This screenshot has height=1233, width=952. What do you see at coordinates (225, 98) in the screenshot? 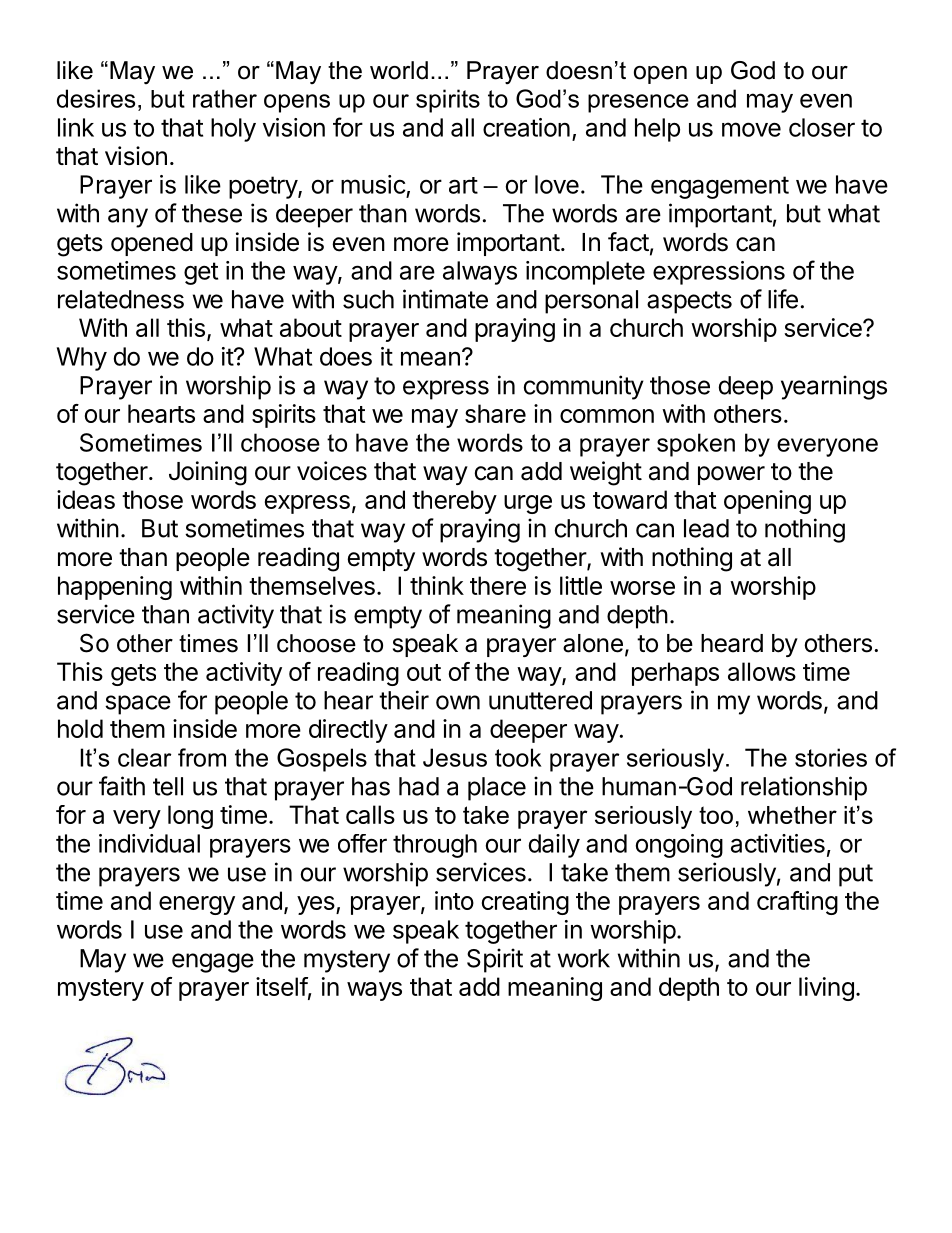
I see `rather` at bounding box center [225, 98].
